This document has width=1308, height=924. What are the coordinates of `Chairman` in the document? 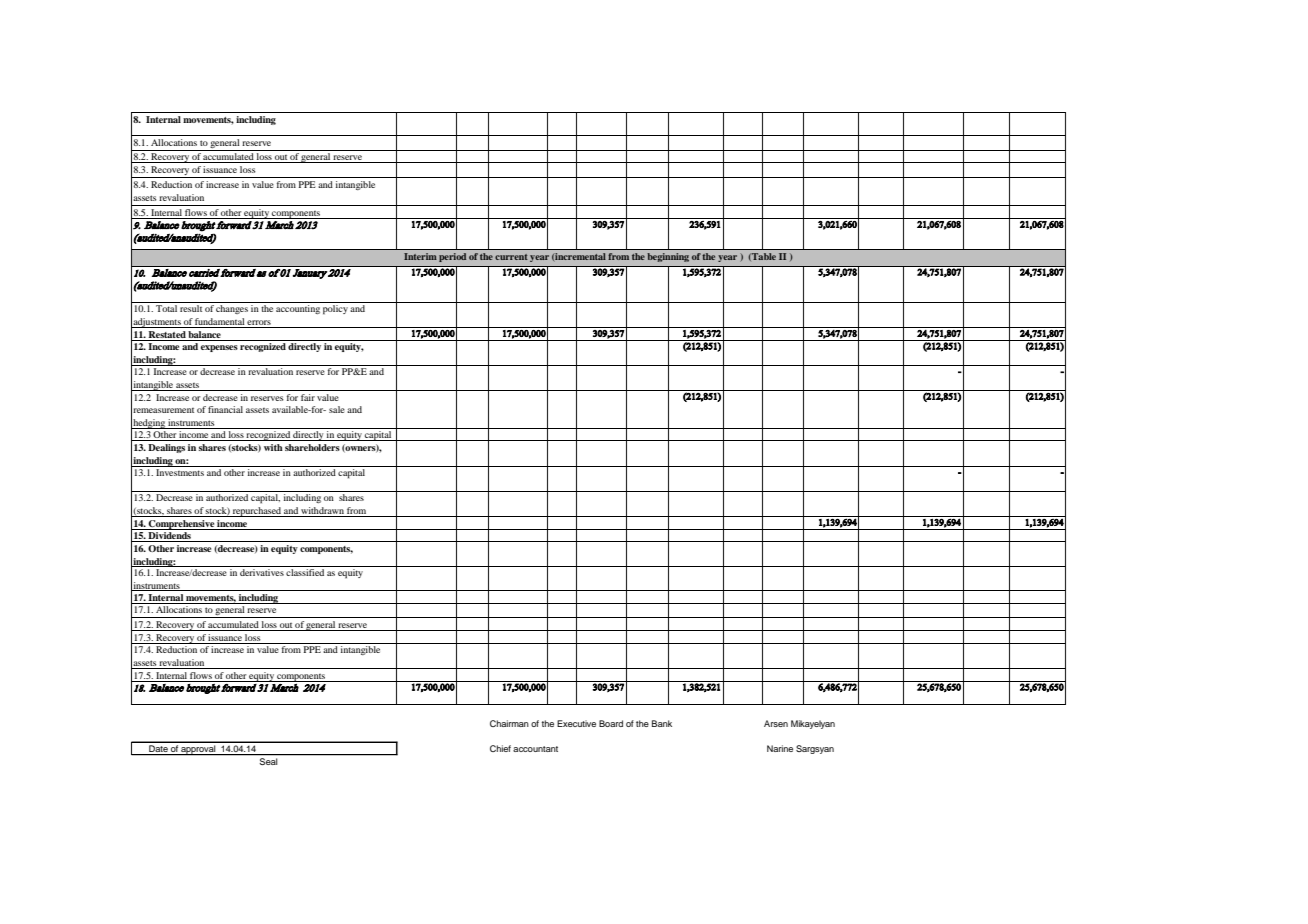 It's located at (509, 723).
